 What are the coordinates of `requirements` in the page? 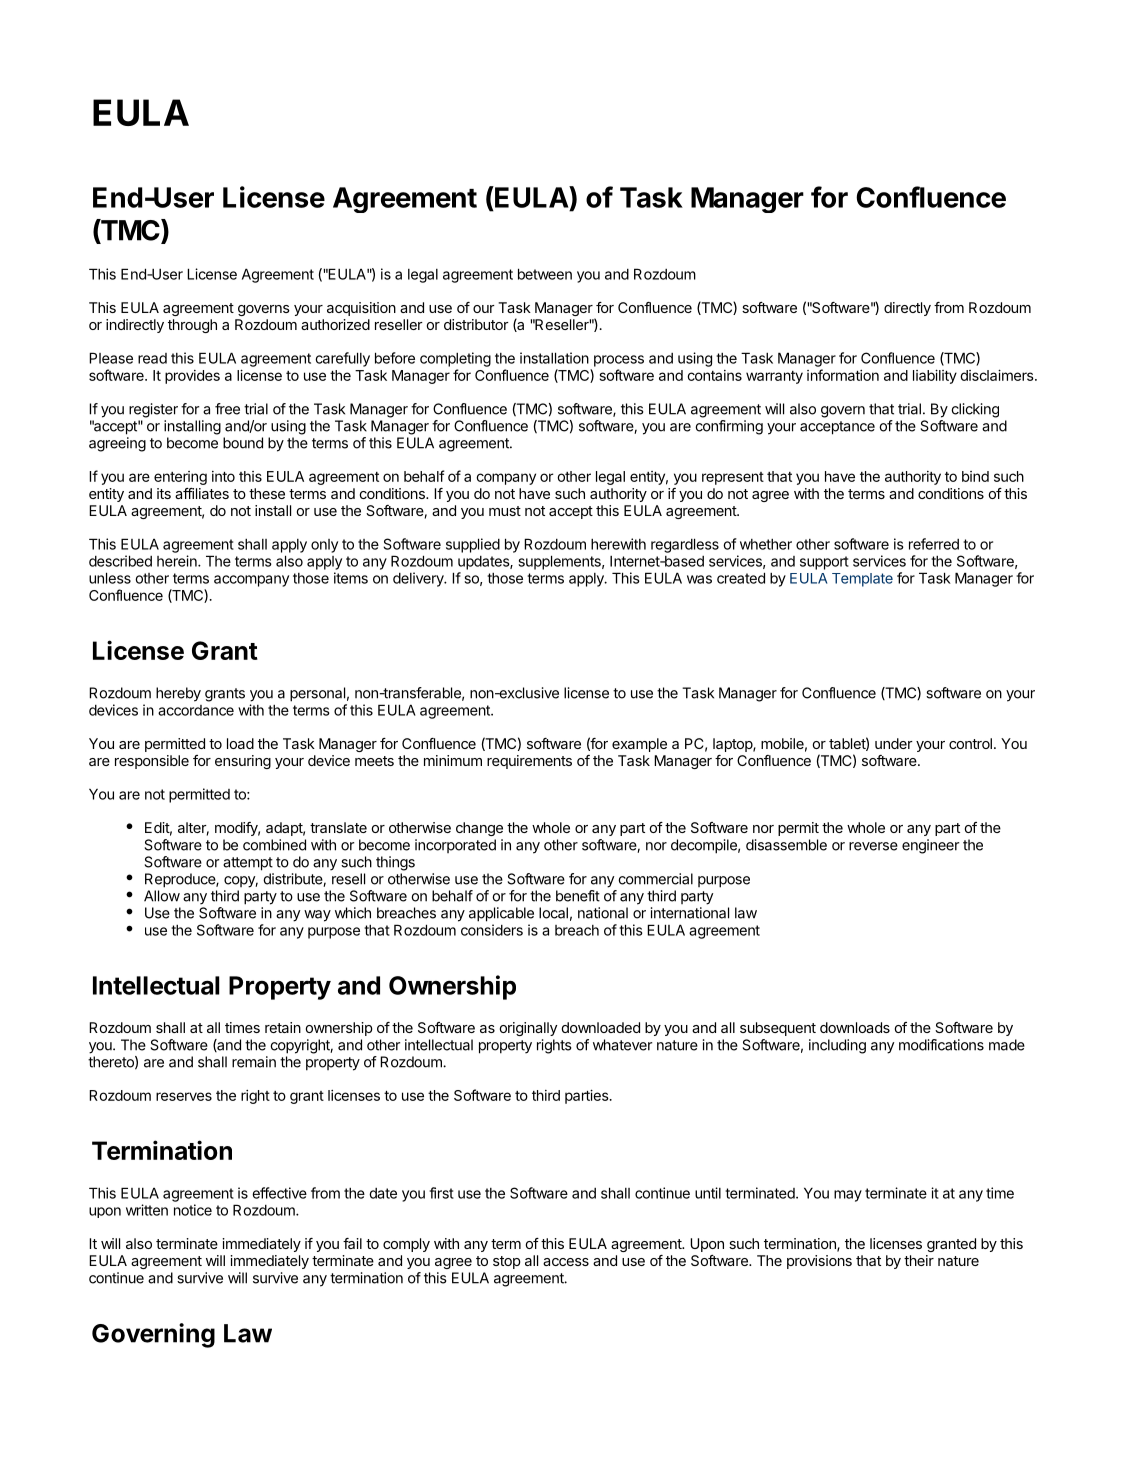 It's located at (529, 762).
